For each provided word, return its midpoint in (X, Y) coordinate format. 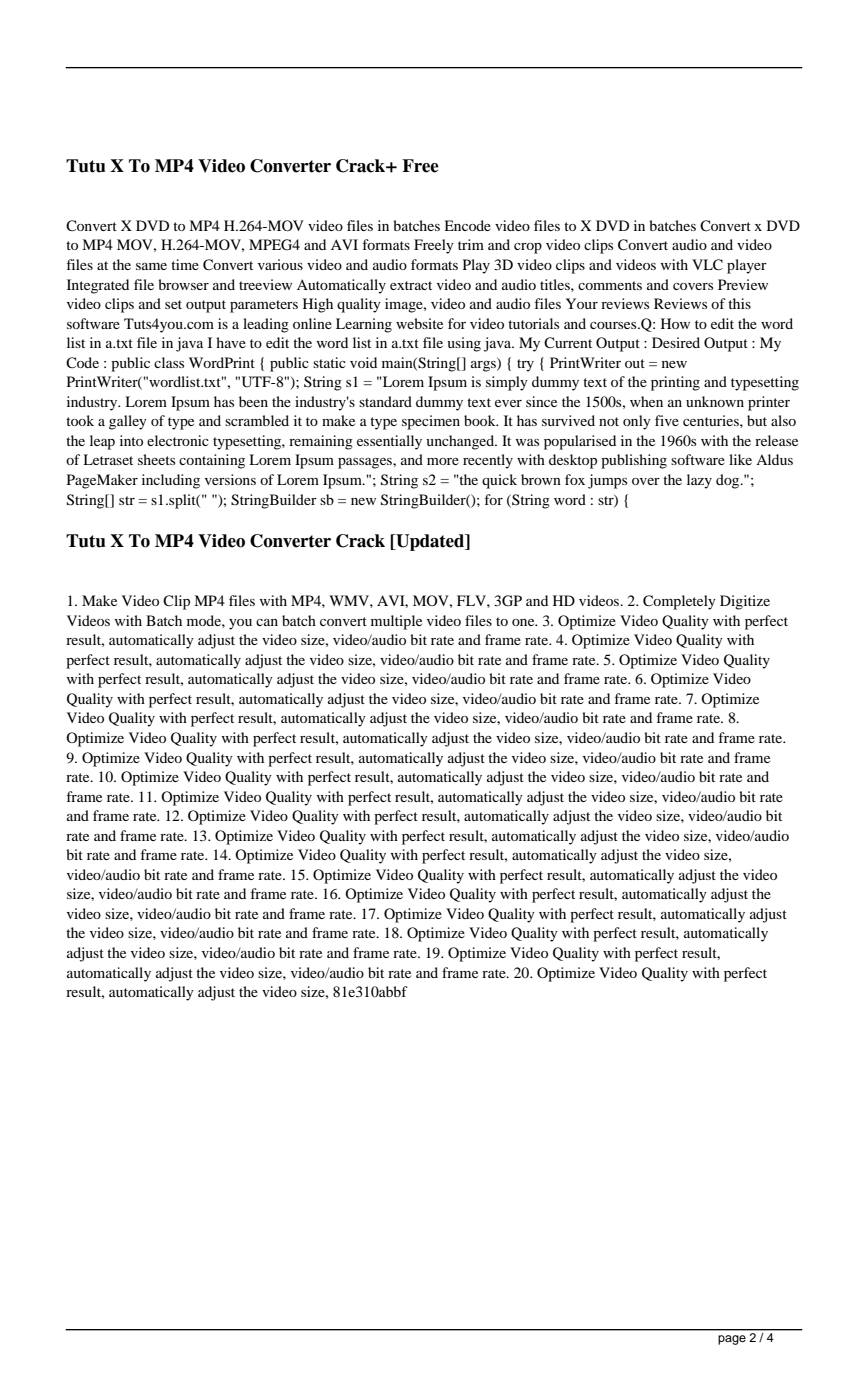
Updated (430, 542)
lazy (699, 481)
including (171, 481)
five (667, 420)
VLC (707, 265)
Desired (676, 342)
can (267, 622)
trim (471, 244)
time (185, 264)
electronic (178, 440)
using (464, 344)
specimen (431, 422)
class (169, 362)
